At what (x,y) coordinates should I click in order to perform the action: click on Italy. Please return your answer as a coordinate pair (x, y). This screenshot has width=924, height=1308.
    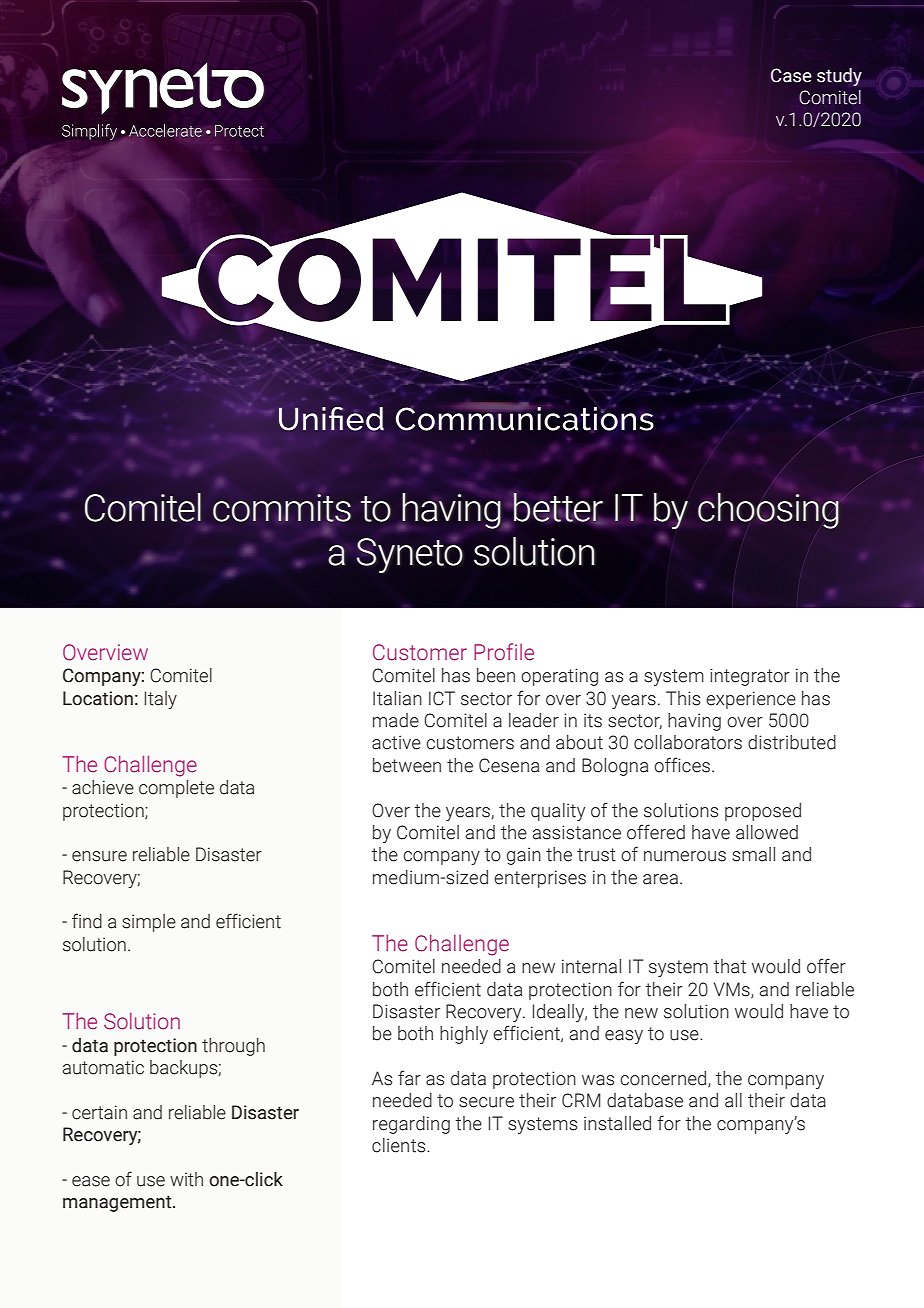
    Looking at the image, I should click on (161, 700).
